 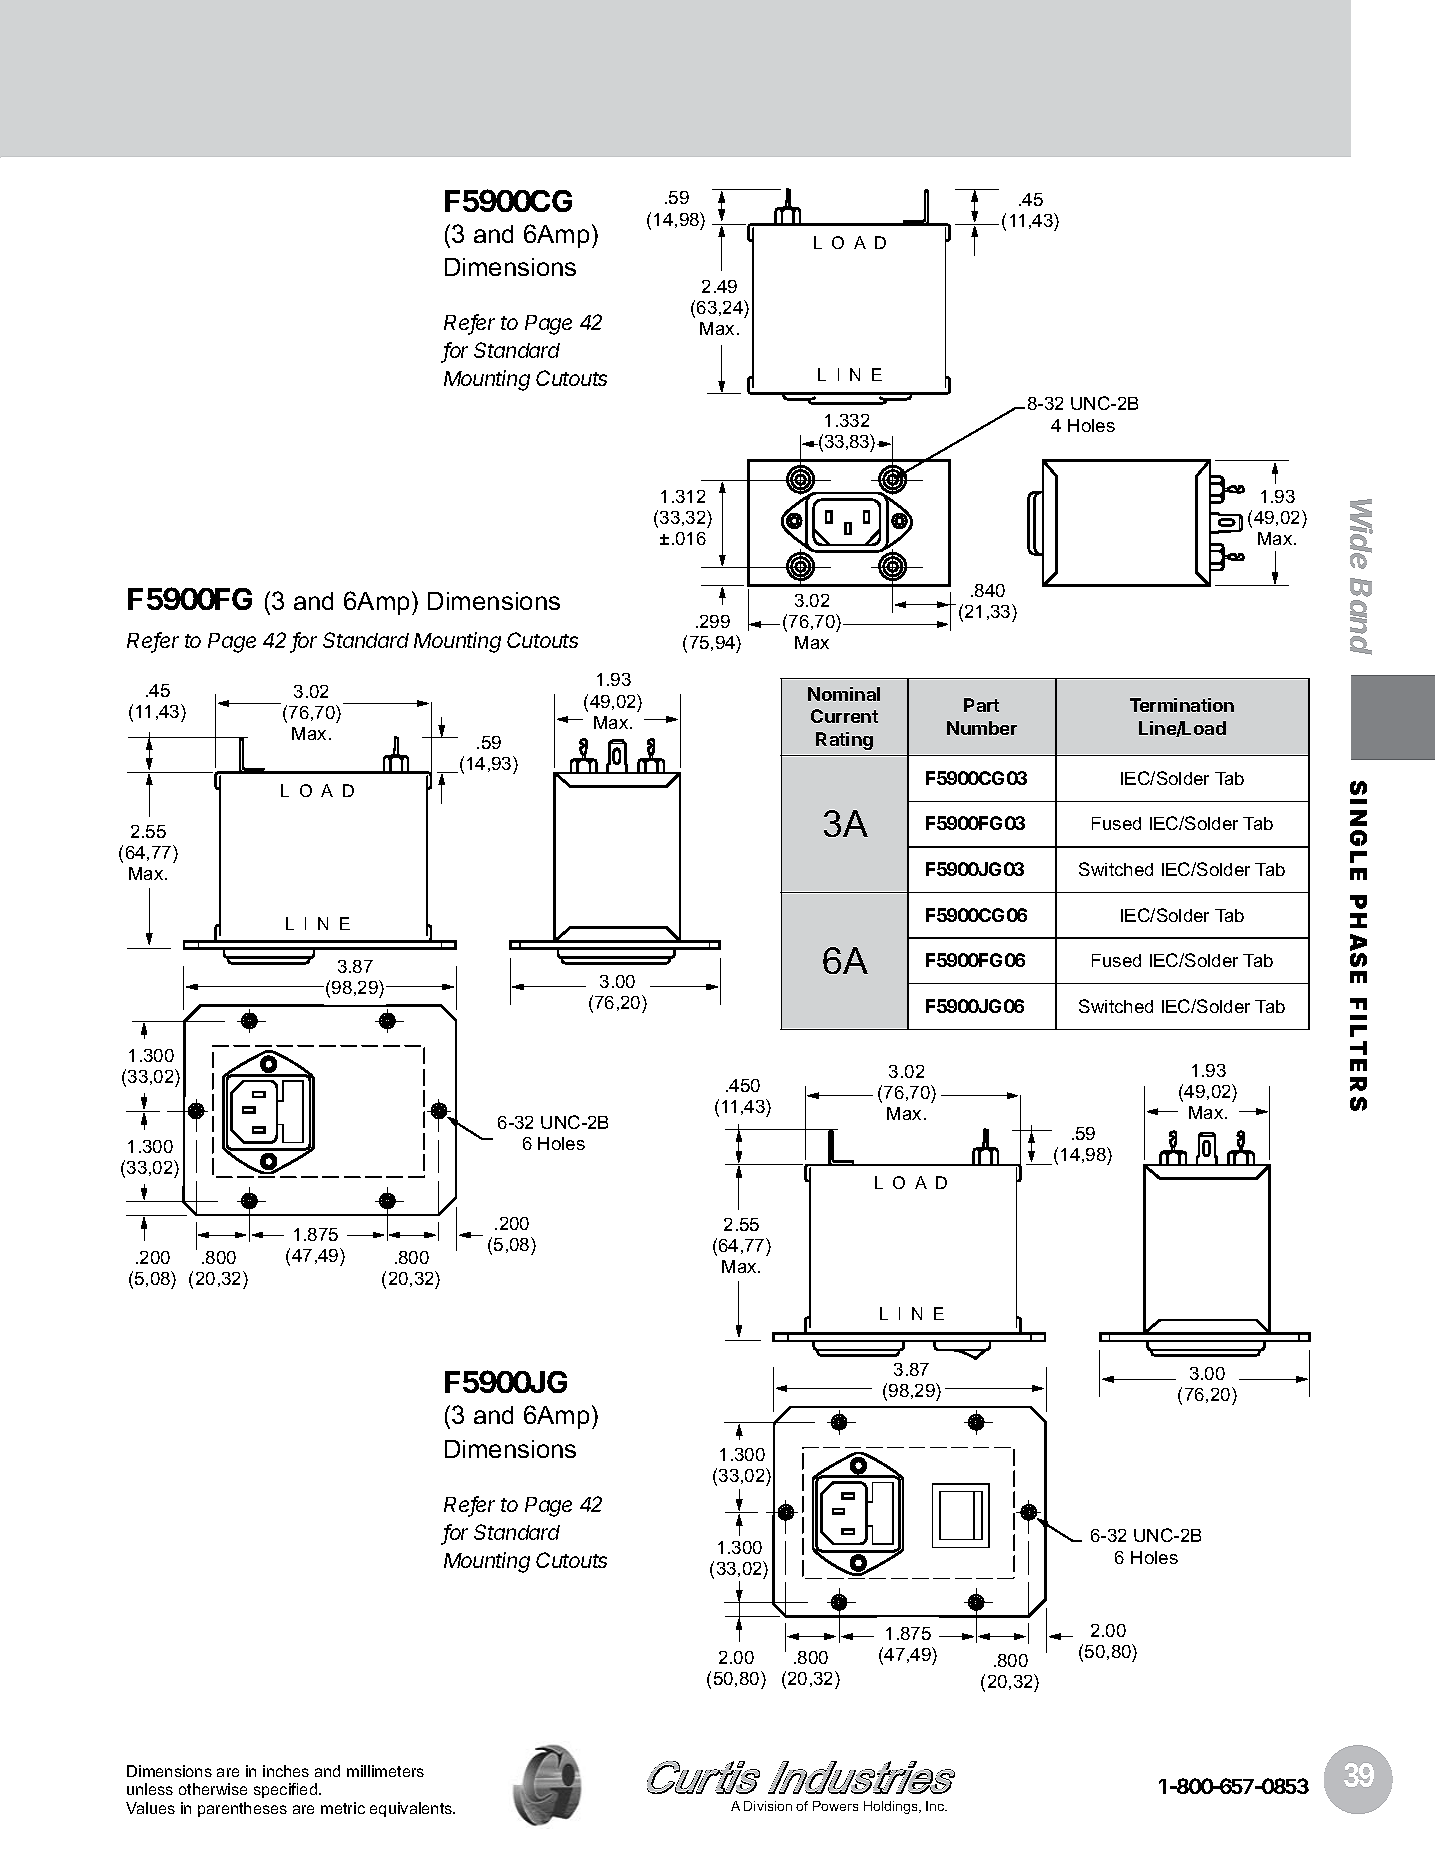 I want to click on specified, so click(x=285, y=1790).
